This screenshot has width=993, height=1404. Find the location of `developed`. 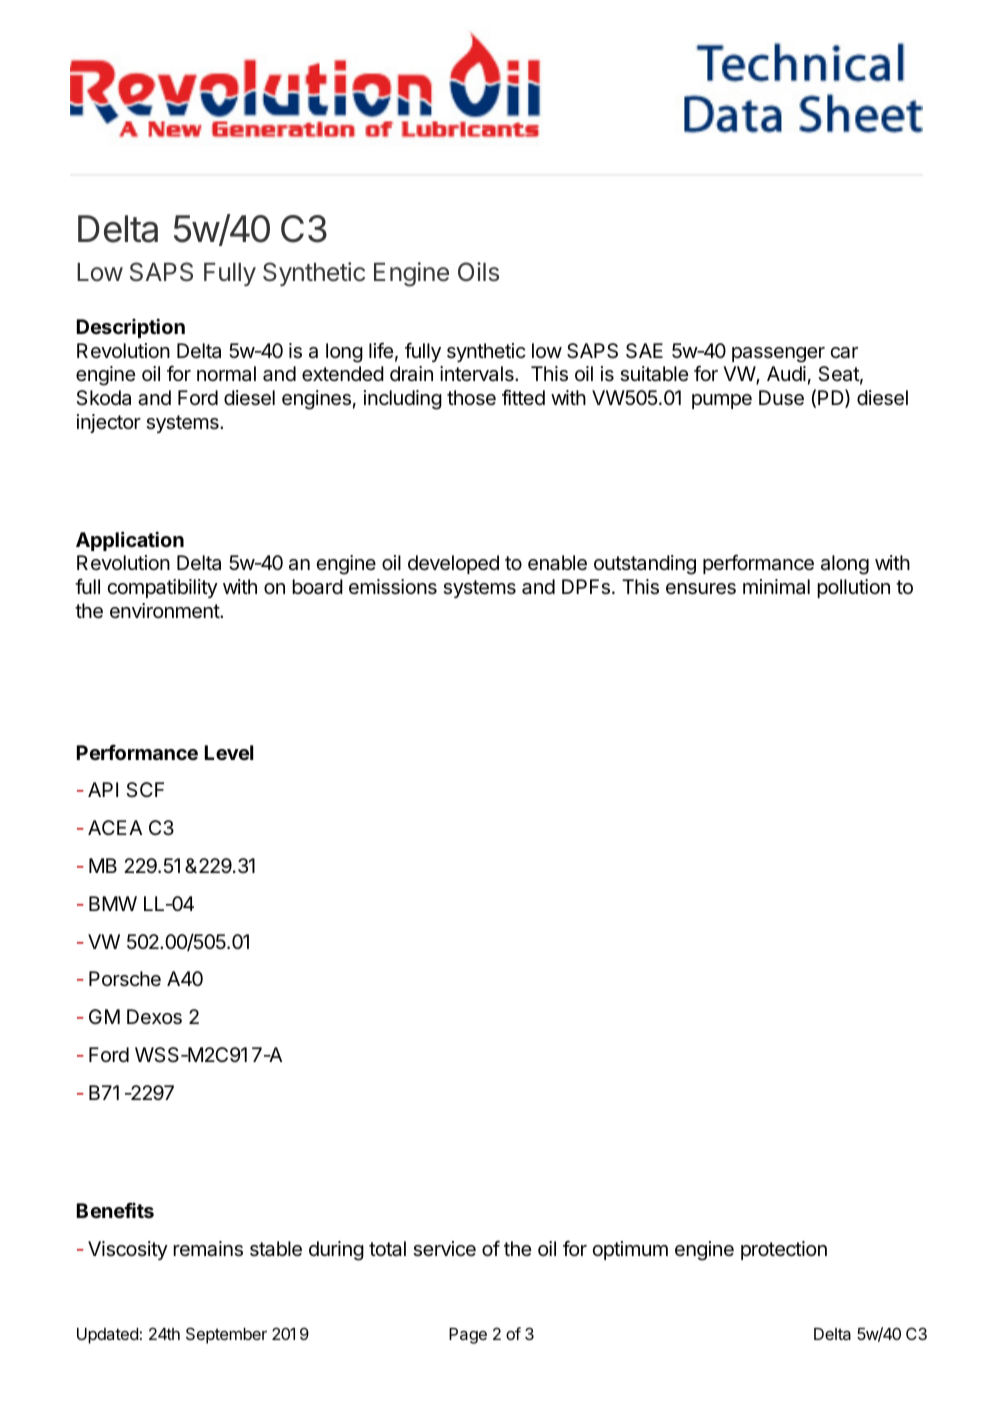

developed is located at coordinates (453, 564).
